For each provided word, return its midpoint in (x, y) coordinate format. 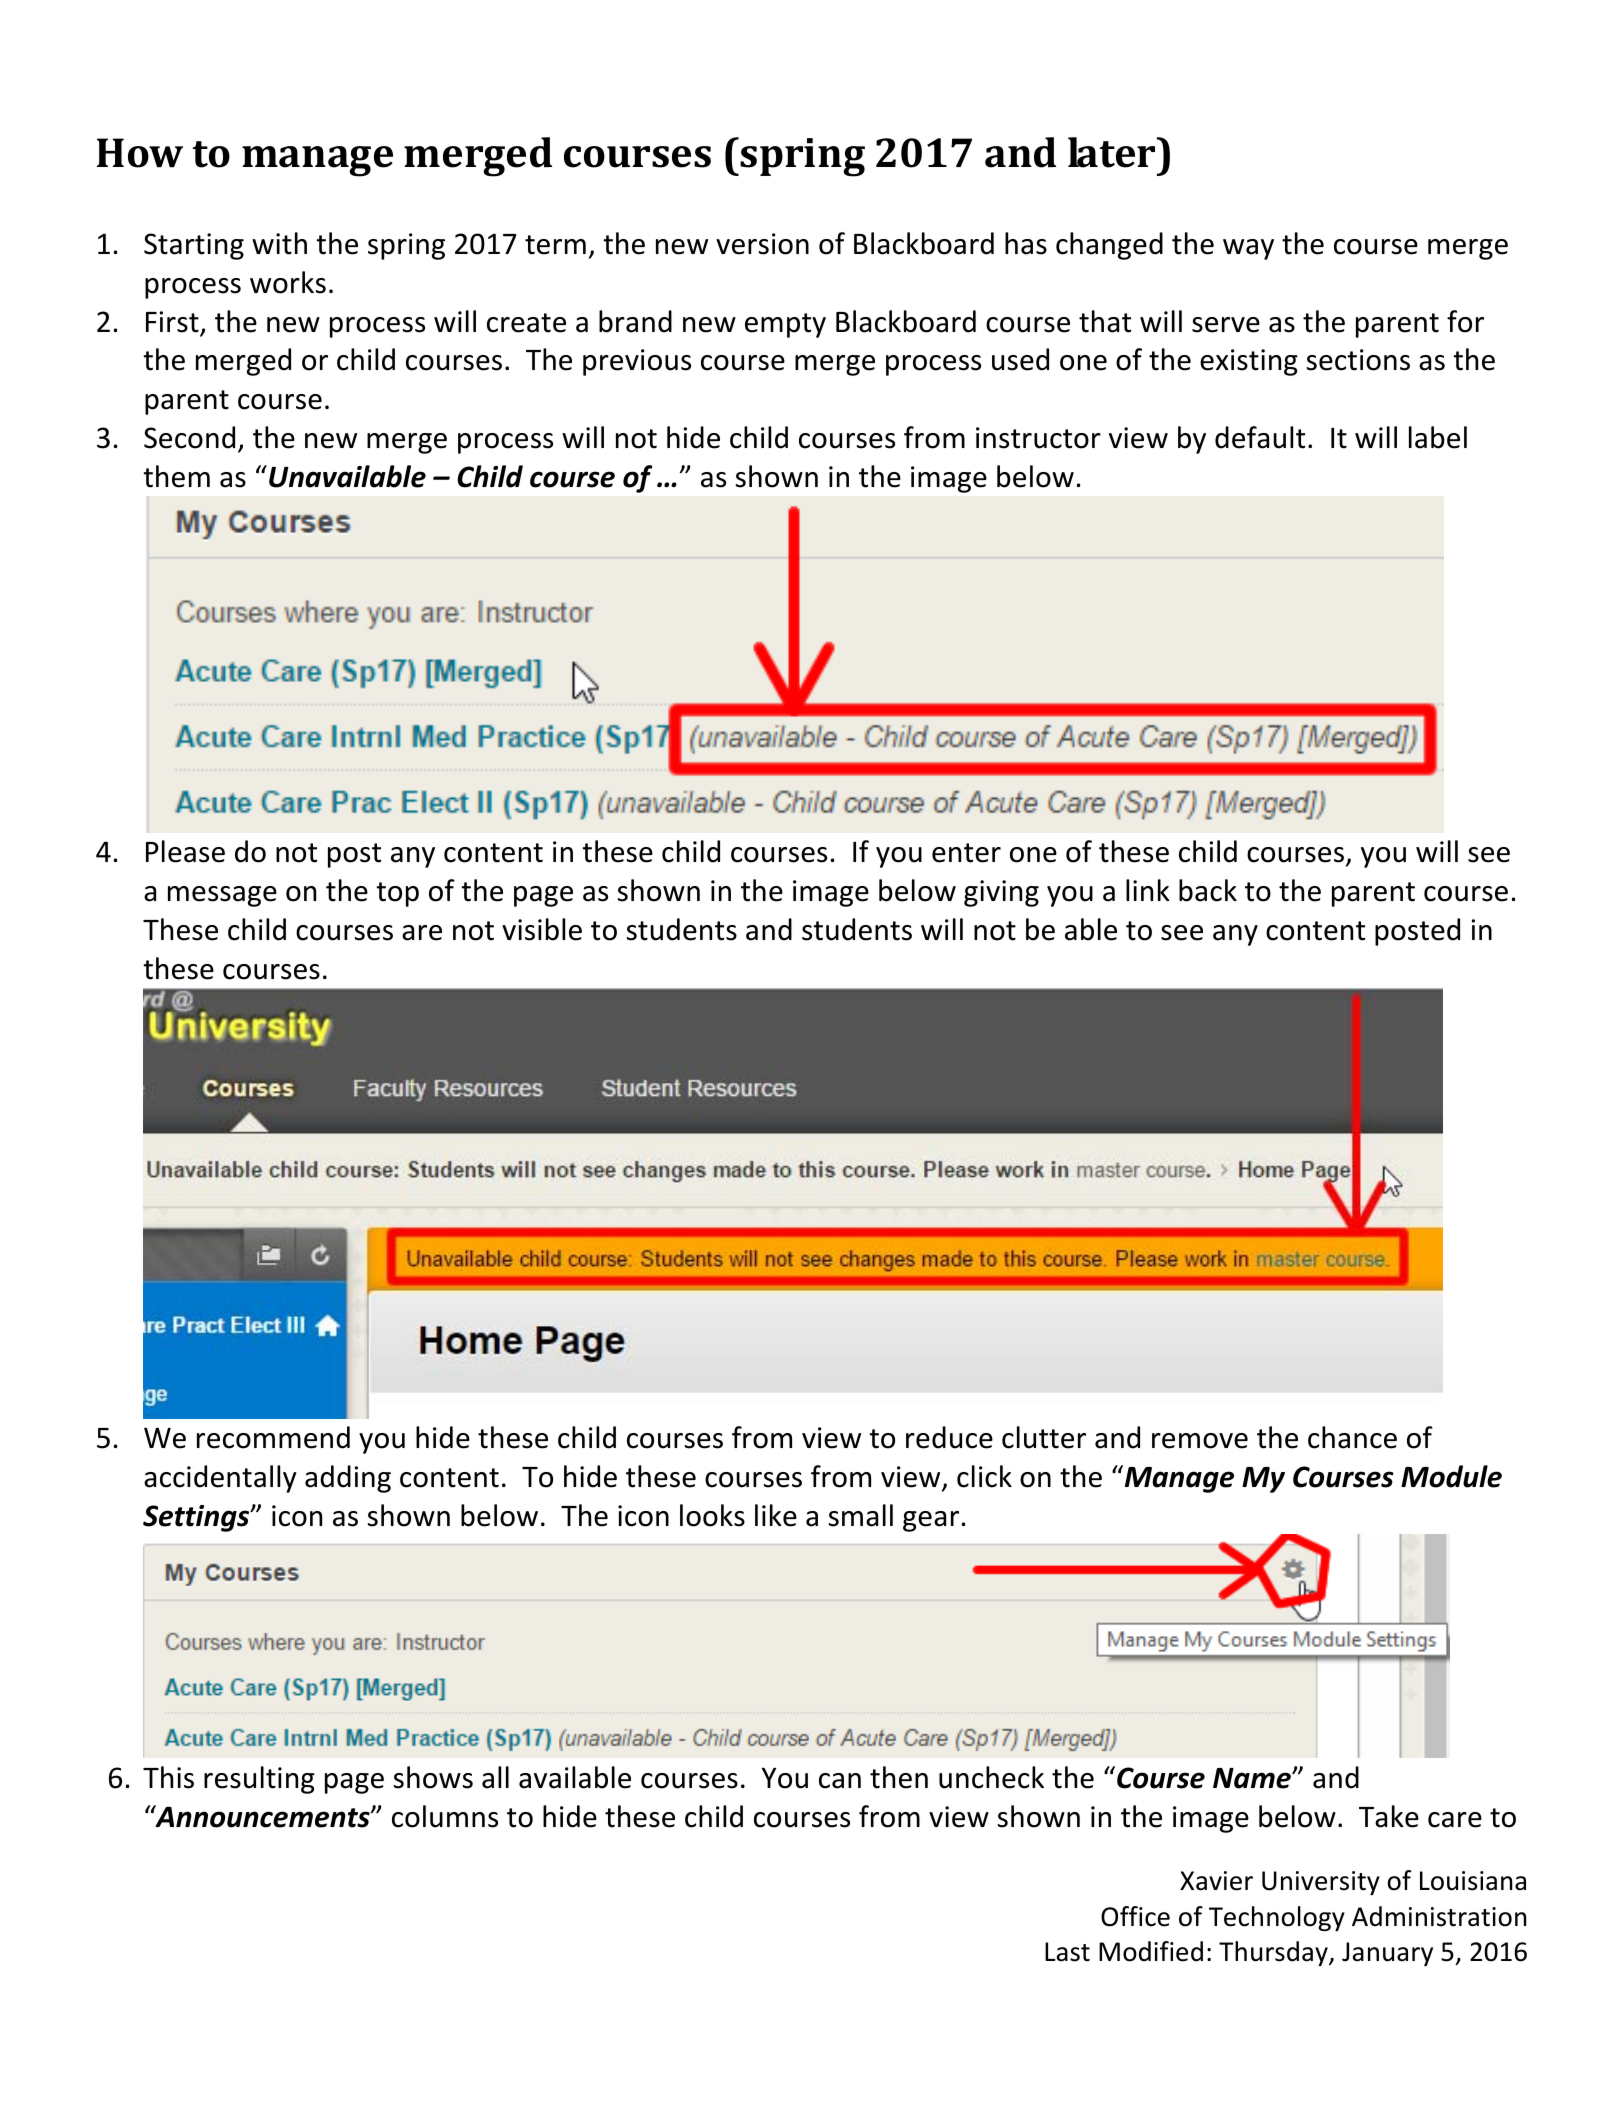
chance (1352, 1437)
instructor (1038, 438)
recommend (273, 1437)
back (1208, 890)
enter (966, 853)
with (279, 243)
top (397, 894)
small (861, 1515)
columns (445, 1816)
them (176, 476)
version (762, 244)
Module (1451, 1476)
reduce (949, 1437)
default (1260, 437)
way (1248, 249)
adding (348, 1479)
